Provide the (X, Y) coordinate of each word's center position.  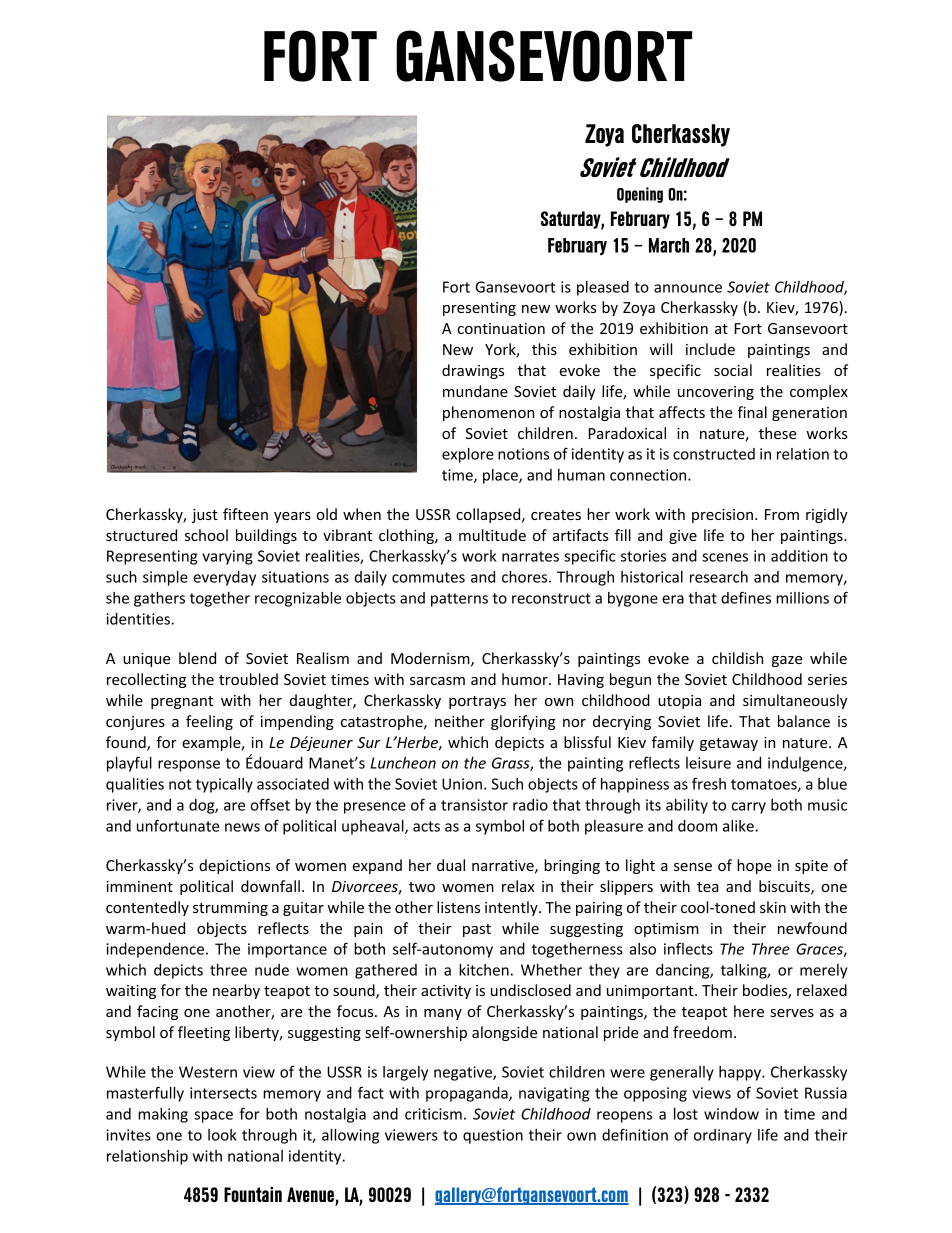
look (222, 1135)
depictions (234, 866)
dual (451, 865)
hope (754, 866)
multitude (492, 535)
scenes (725, 557)
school (206, 535)
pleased (603, 288)
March (669, 245)
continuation (501, 328)
